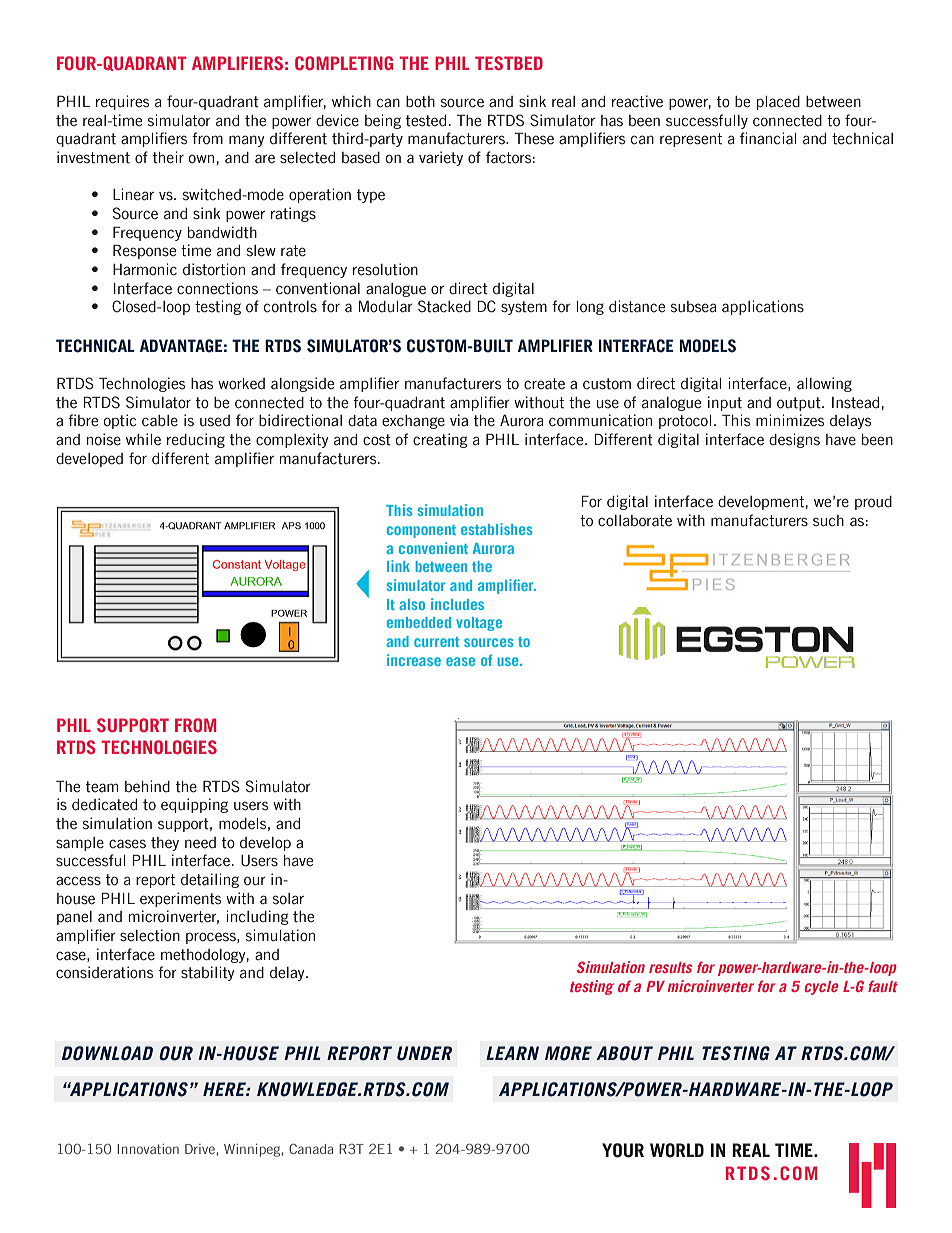  Describe the element at coordinates (196, 440) in the screenshot. I see `reducing` at that location.
